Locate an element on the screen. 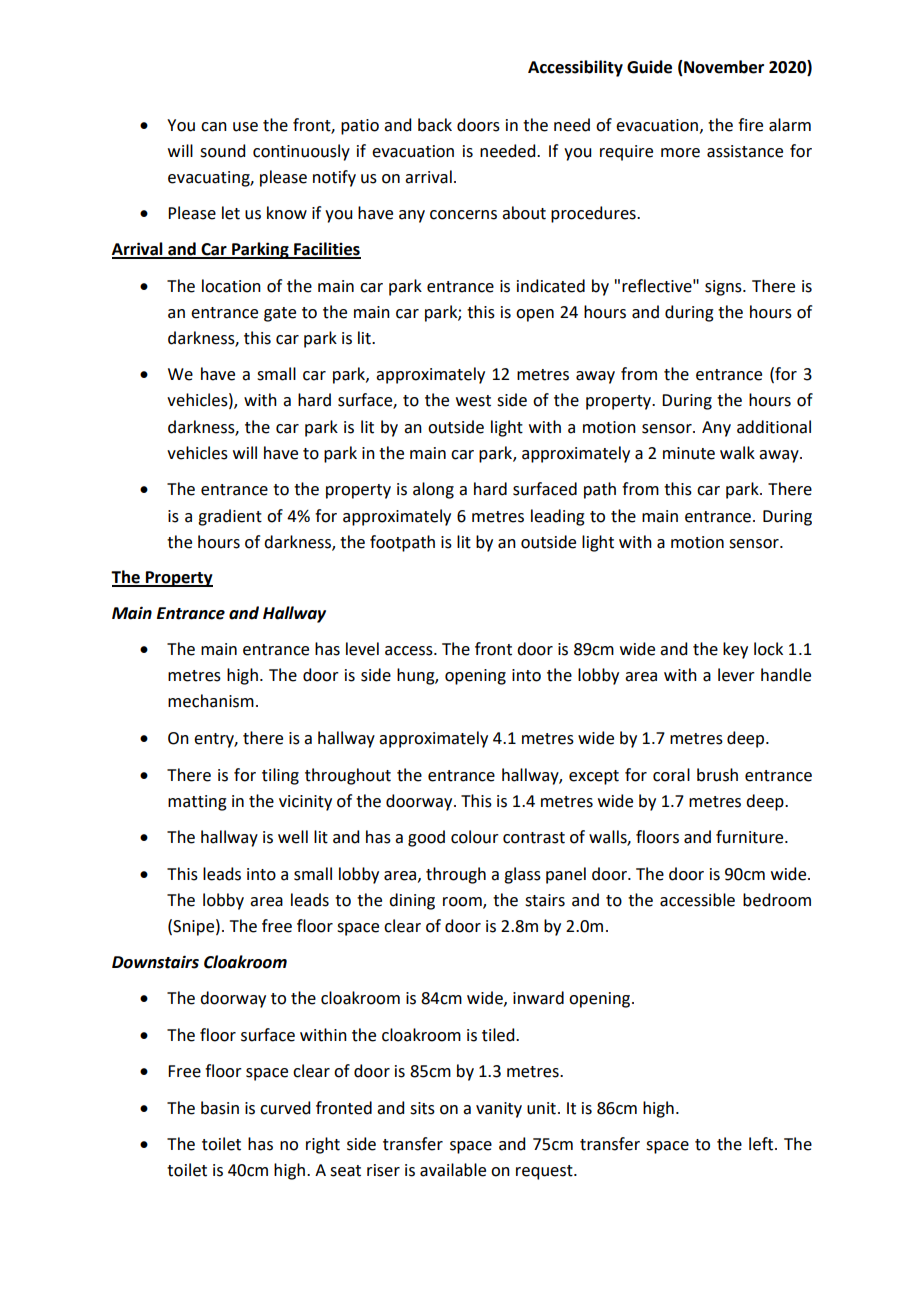 The width and height of the screenshot is (924, 1308). level is located at coordinates (362, 649).
